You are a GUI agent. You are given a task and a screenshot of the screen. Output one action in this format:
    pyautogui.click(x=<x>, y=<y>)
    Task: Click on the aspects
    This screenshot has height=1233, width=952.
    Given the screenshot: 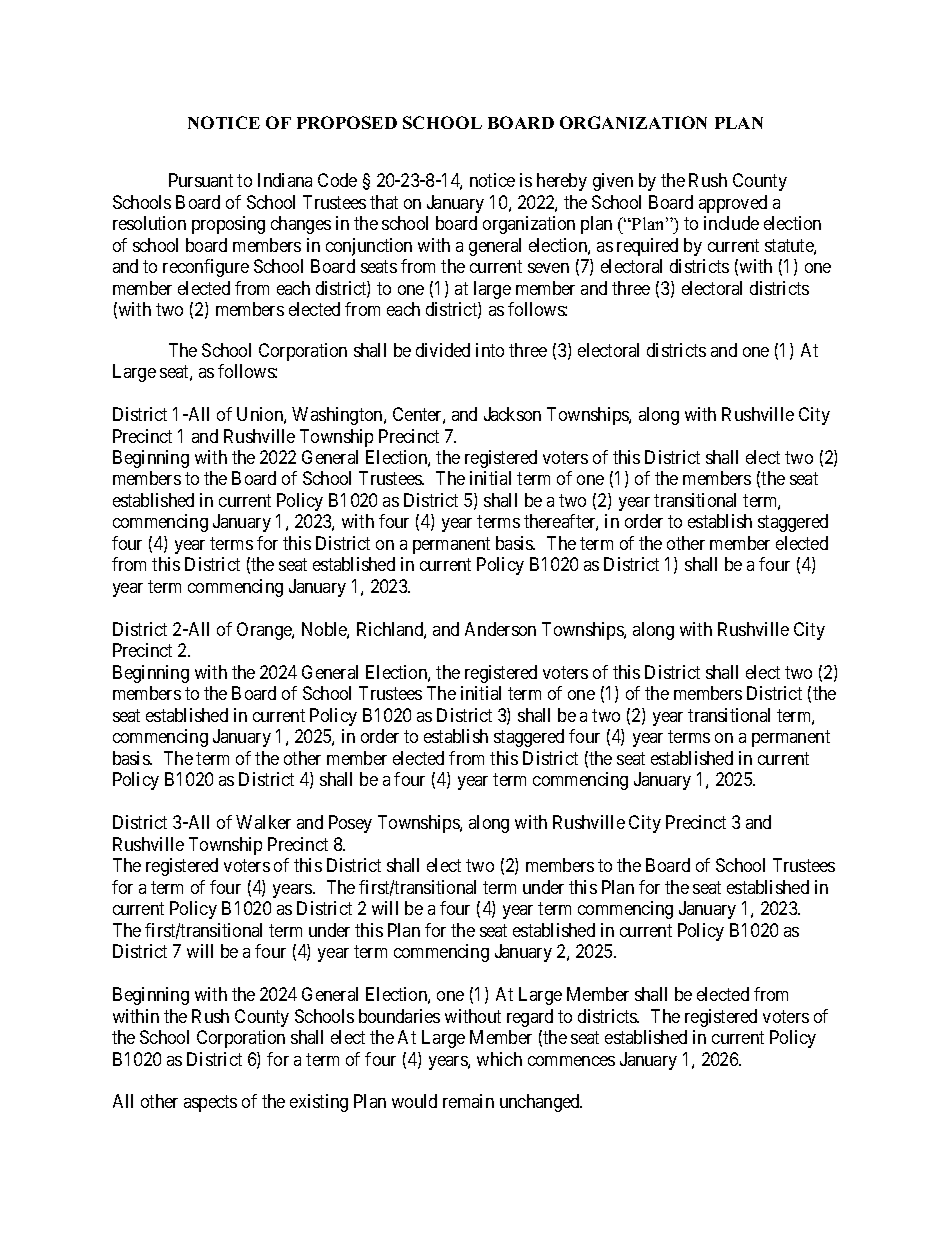 What is the action you would take?
    pyautogui.click(x=210, y=1104)
